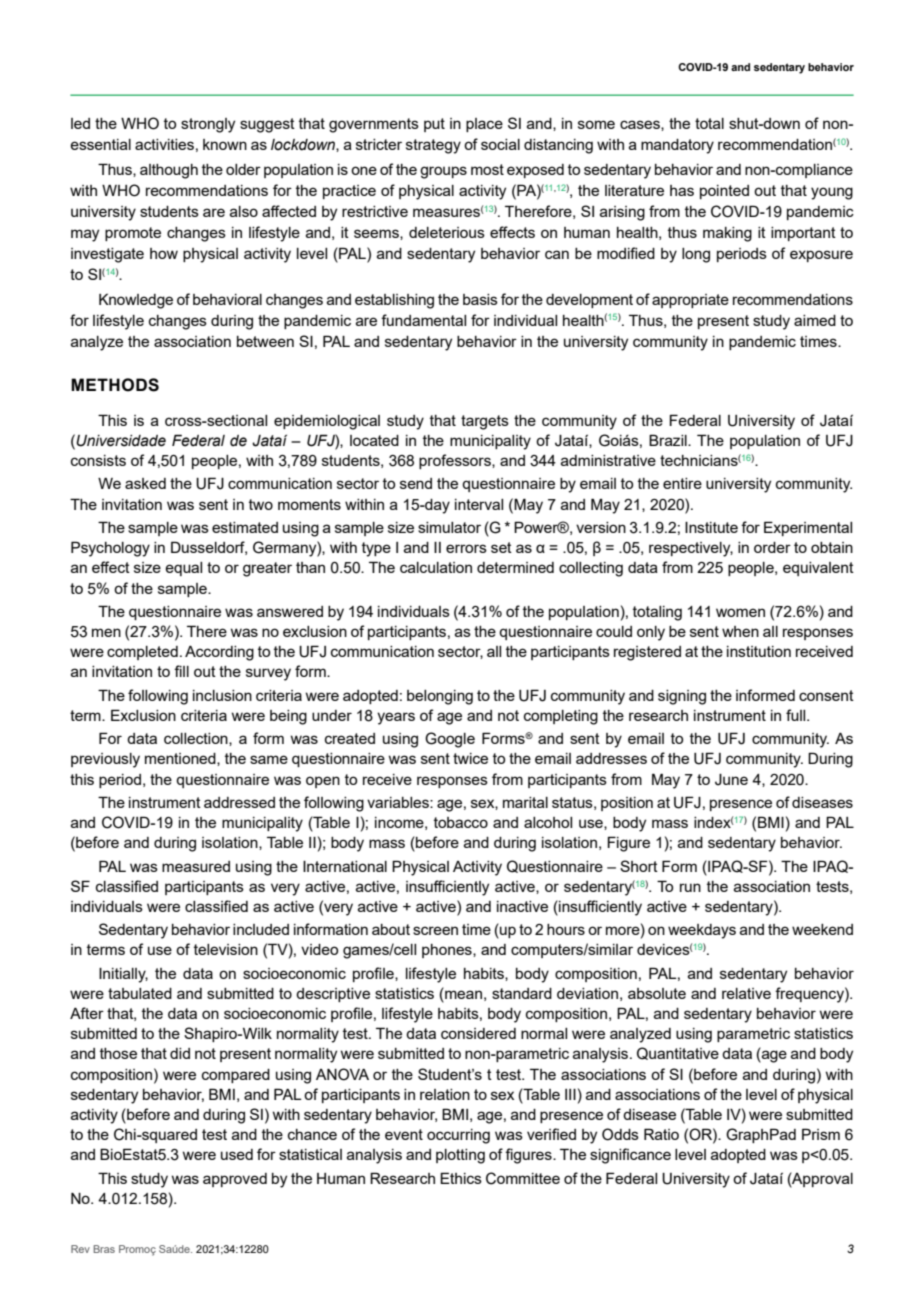  What do you see at coordinates (724, 192) in the document?
I see `pointed` at bounding box center [724, 192].
